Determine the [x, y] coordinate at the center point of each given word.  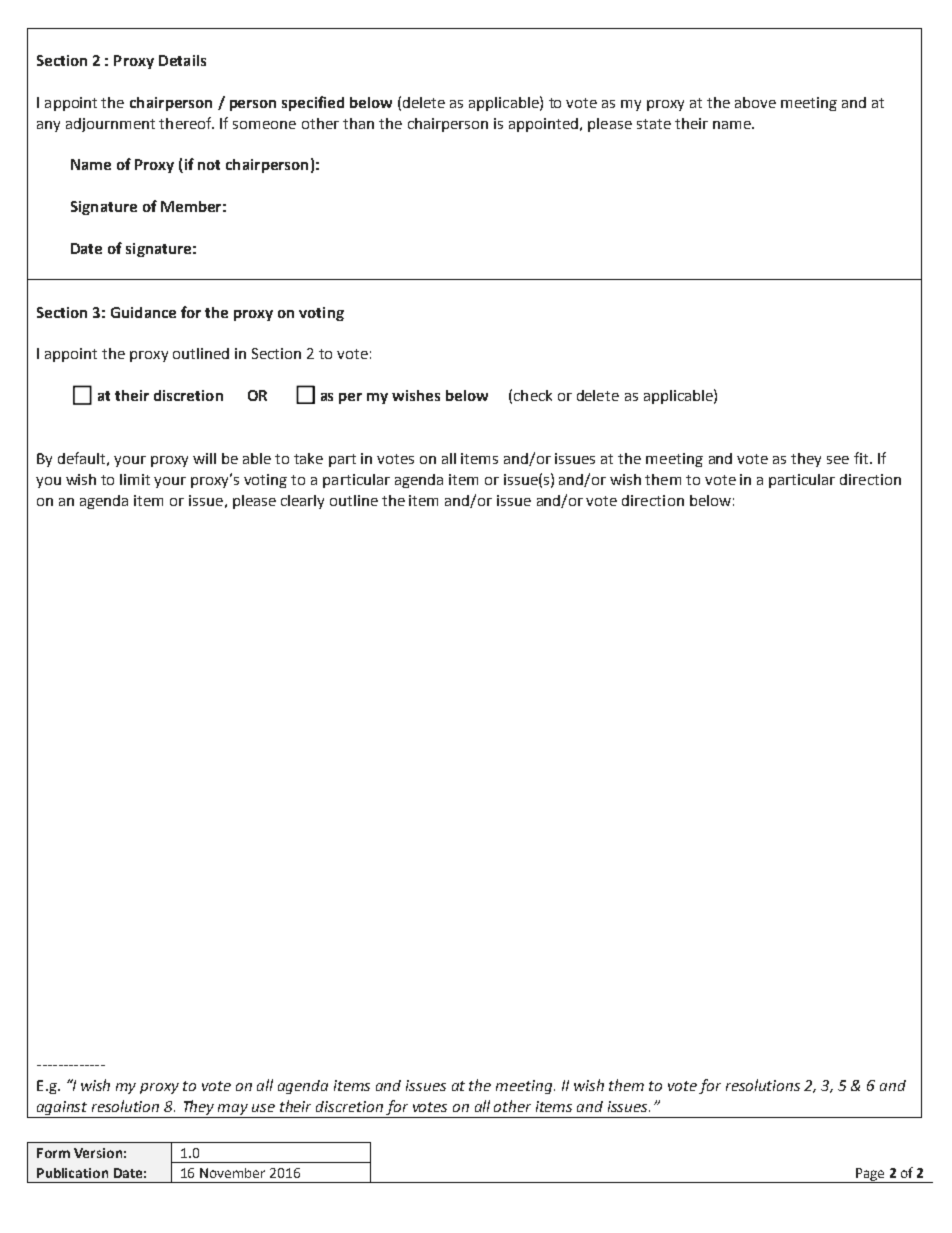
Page [870, 1175]
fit [861, 458]
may [234, 1111]
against [62, 1109]
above [755, 102]
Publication [72, 1173]
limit [135, 479]
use [263, 1108]
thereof [186, 123]
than [358, 123]
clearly [302, 502]
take [308, 458]
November [232, 1173]
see [838, 460]
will [204, 458]
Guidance [143, 312]
